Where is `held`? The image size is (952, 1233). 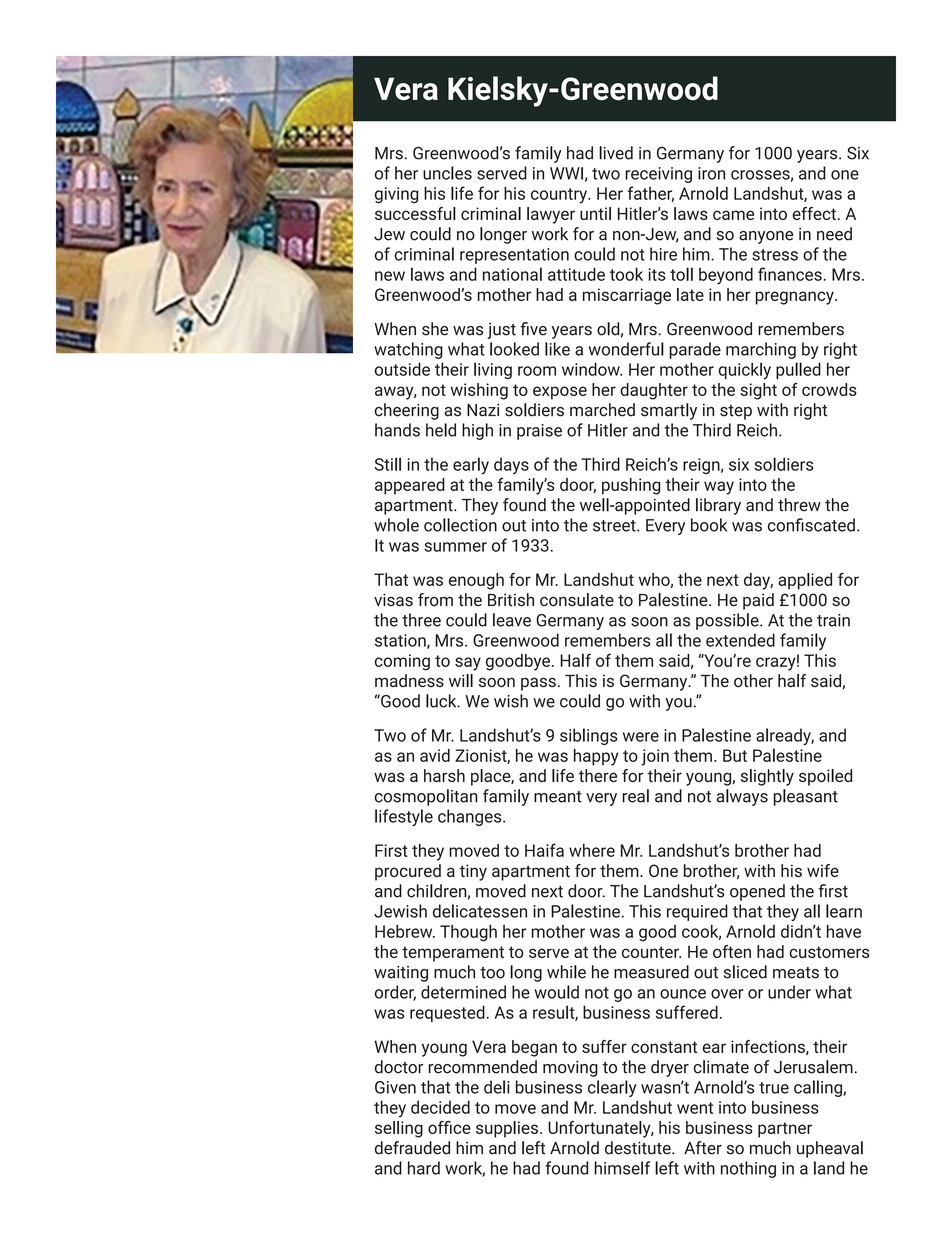
held is located at coordinates (441, 430).
